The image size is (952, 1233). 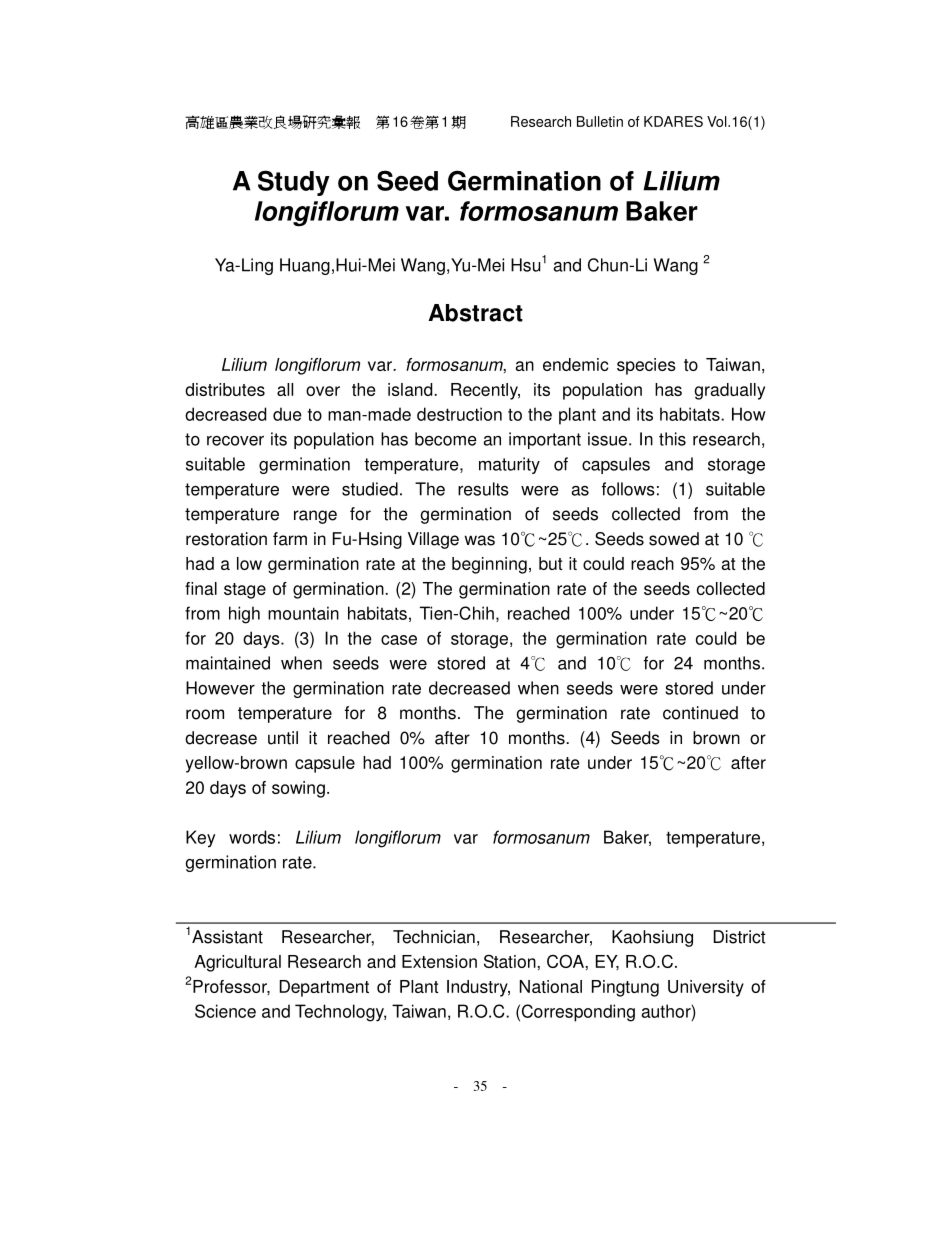 I want to click on Agricultural, so click(x=237, y=963).
